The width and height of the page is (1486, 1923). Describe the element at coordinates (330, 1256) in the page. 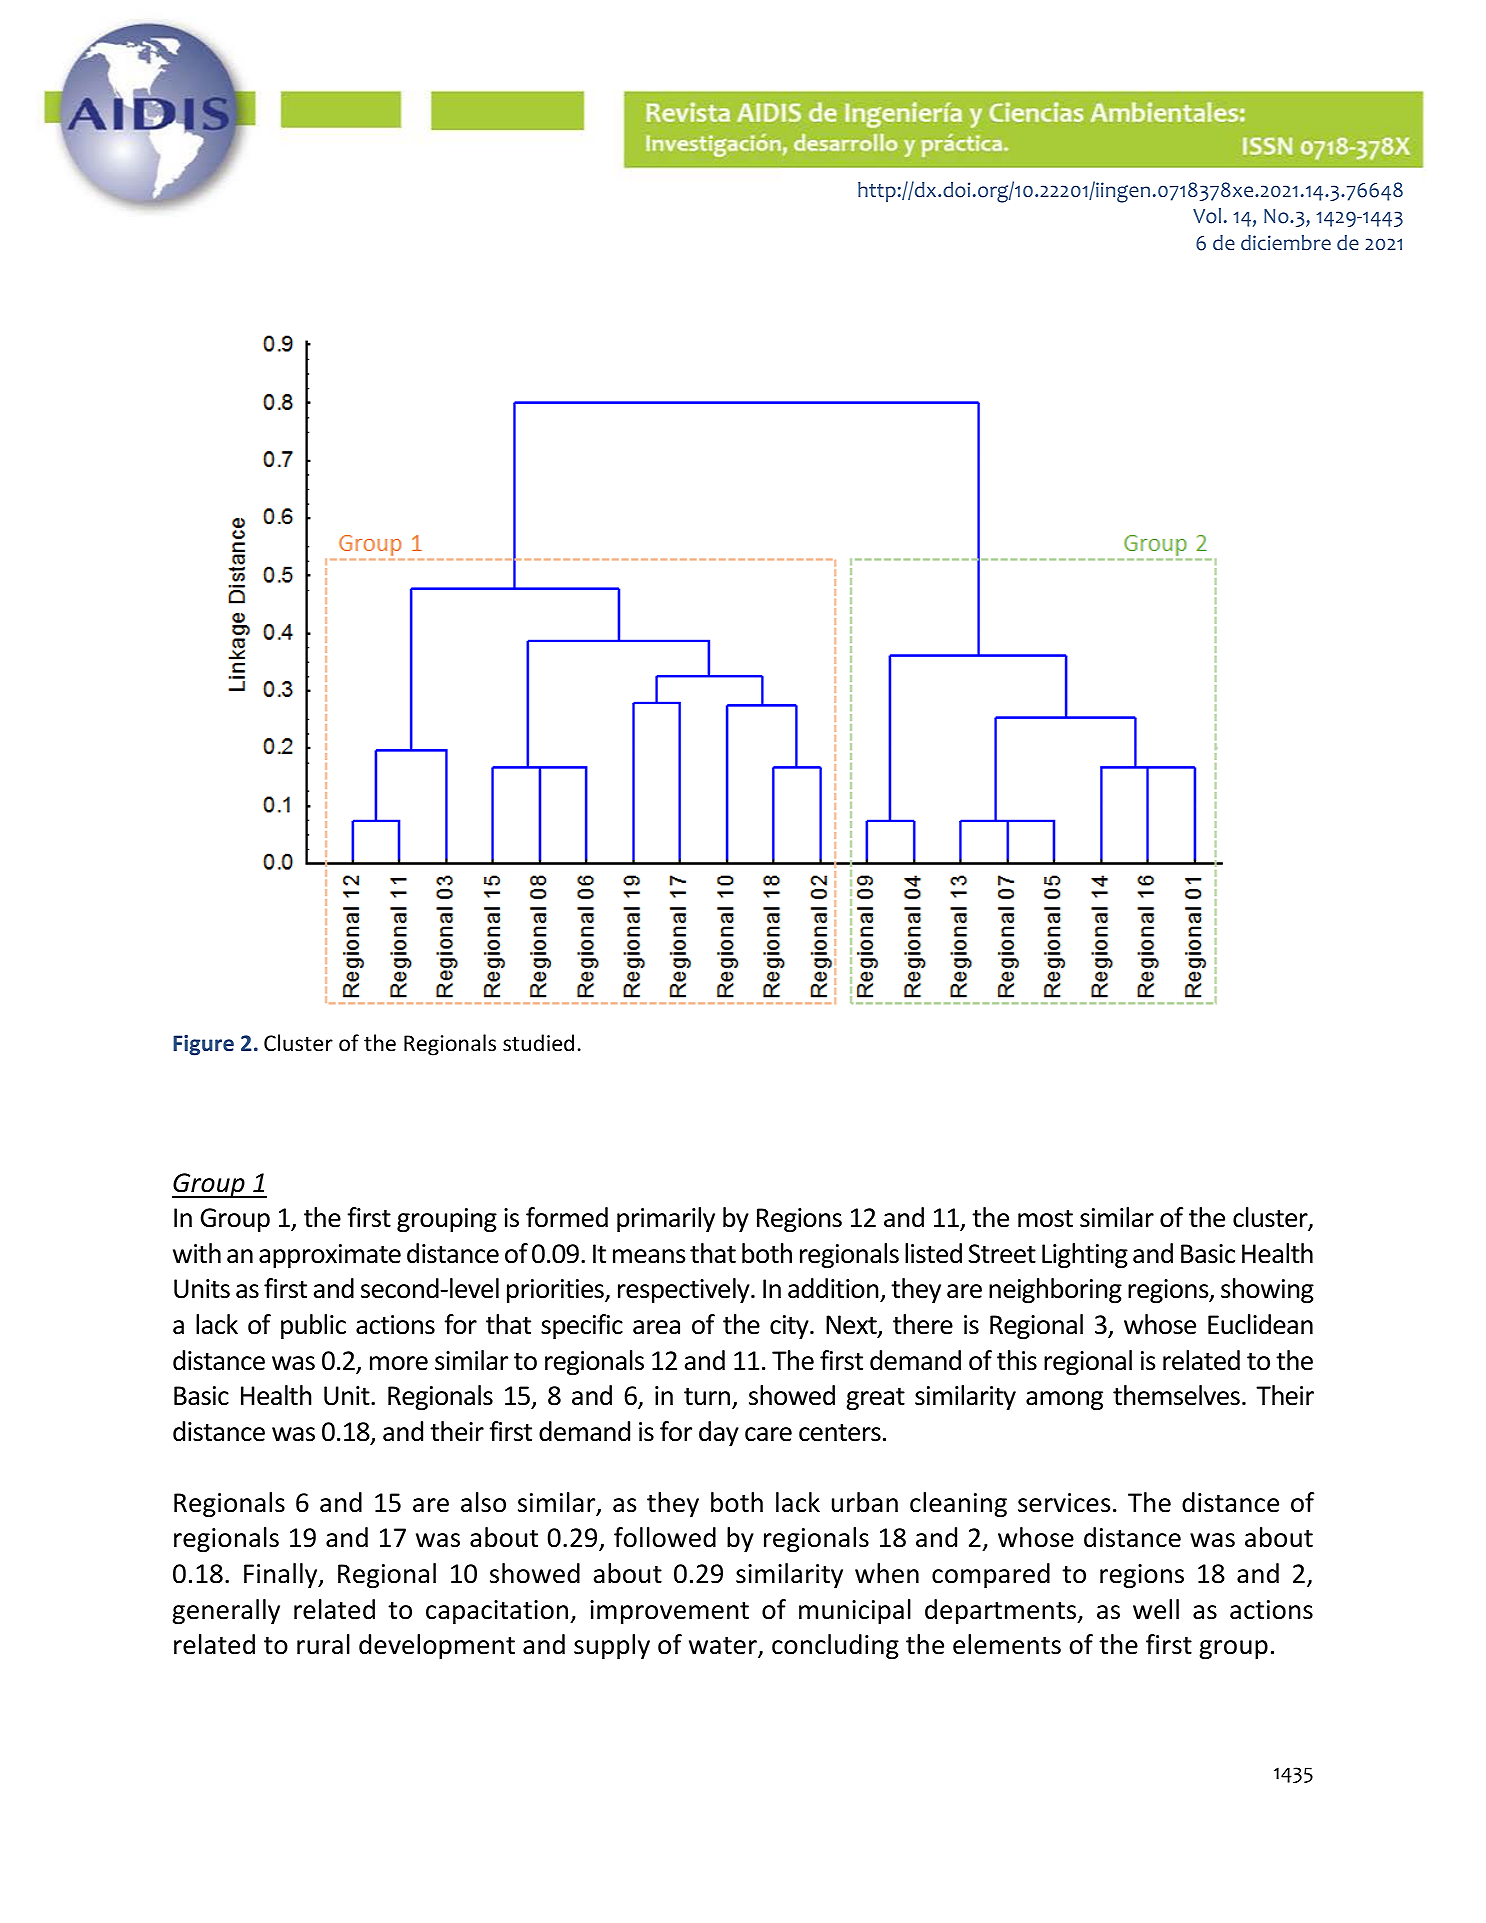

I see `approximate` at that location.
